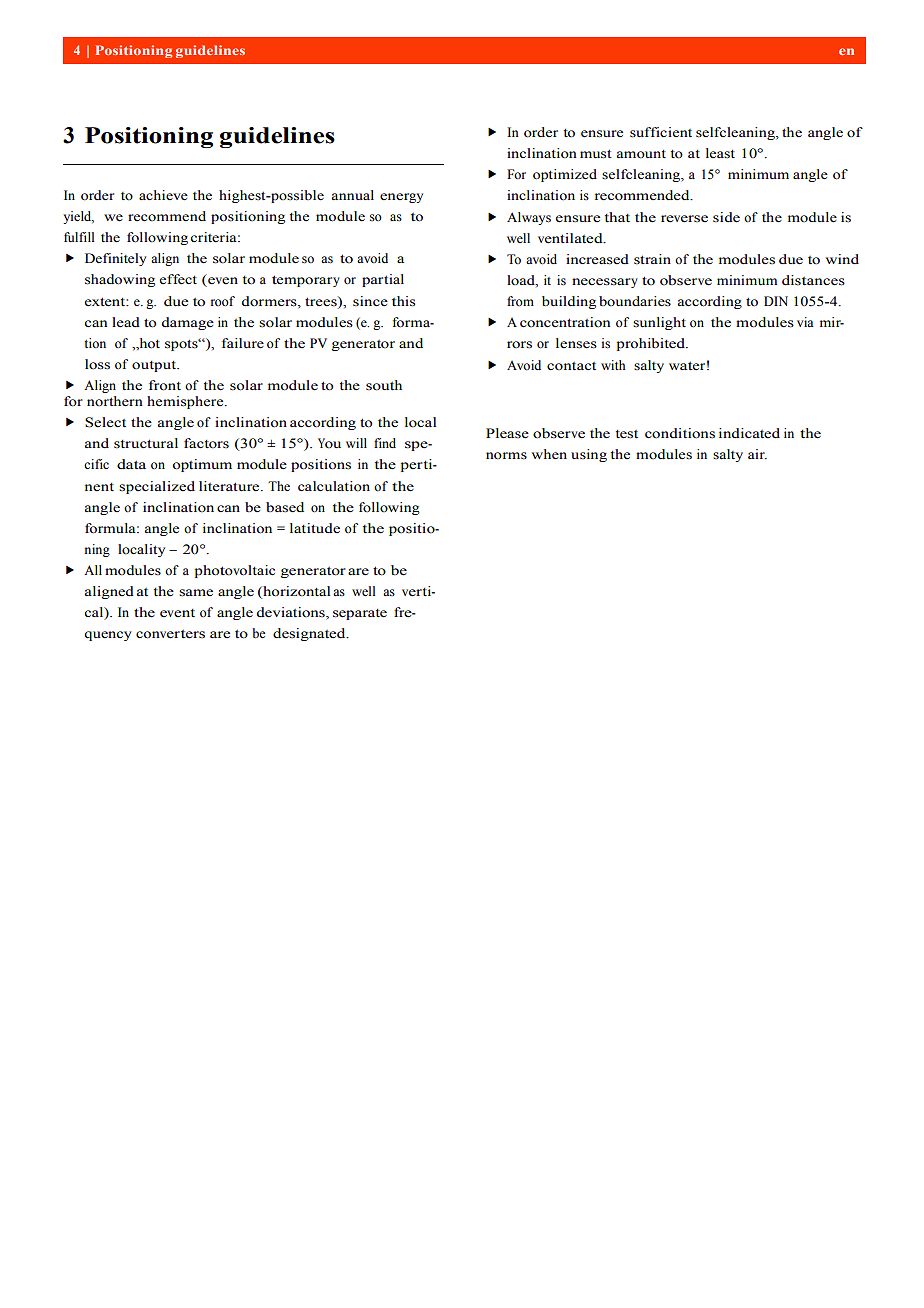 Image resolution: width=924 pixels, height=1308 pixels. Describe the element at coordinates (188, 323) in the screenshot. I see `damage` at that location.
